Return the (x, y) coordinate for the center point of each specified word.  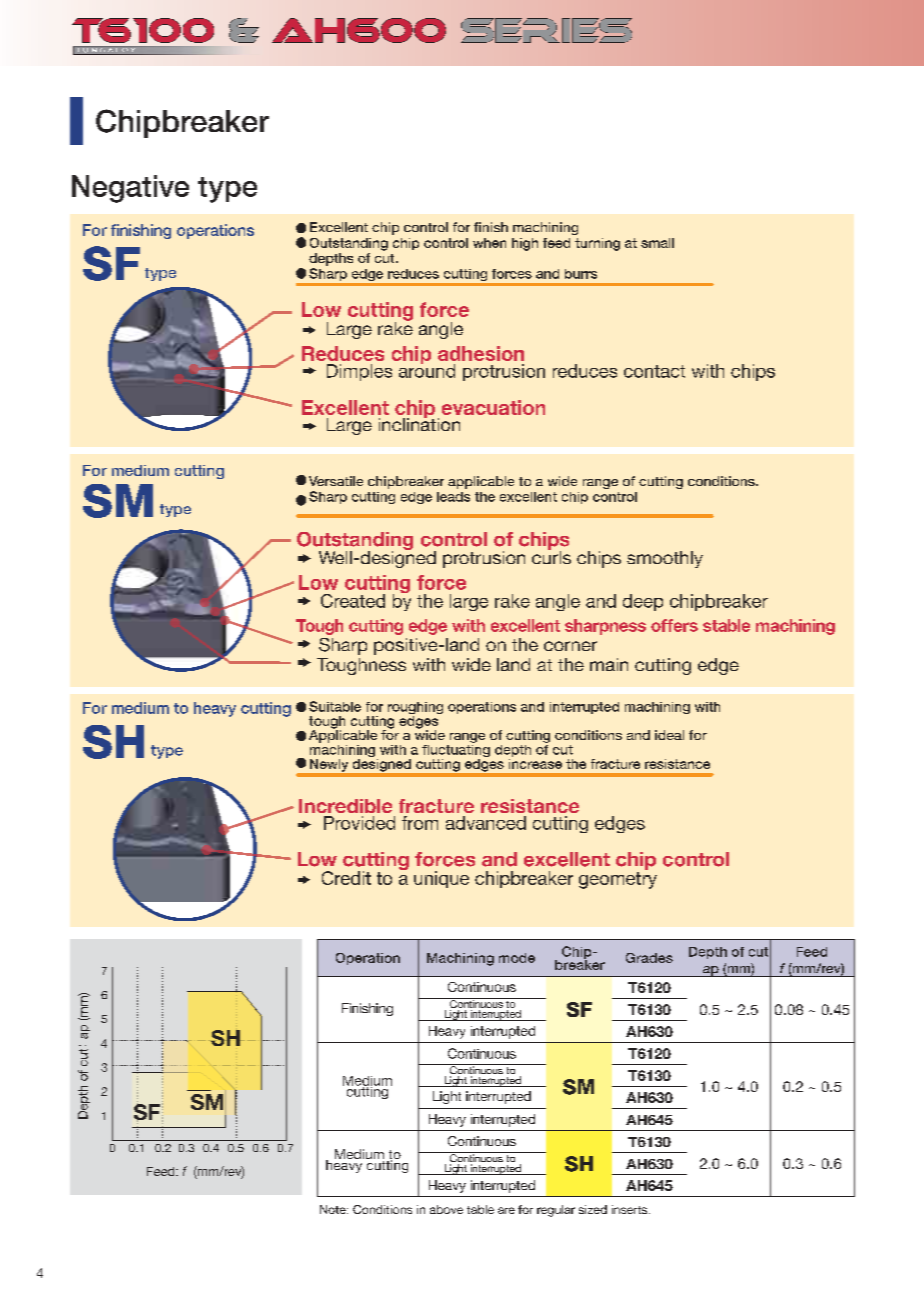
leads (453, 497)
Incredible (345, 806)
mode (517, 958)
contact (654, 371)
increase (535, 762)
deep (643, 602)
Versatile (336, 481)
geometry (618, 880)
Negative (130, 189)
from (420, 823)
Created (353, 601)
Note (334, 1209)
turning (597, 244)
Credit (346, 878)
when (489, 243)
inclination (419, 423)
